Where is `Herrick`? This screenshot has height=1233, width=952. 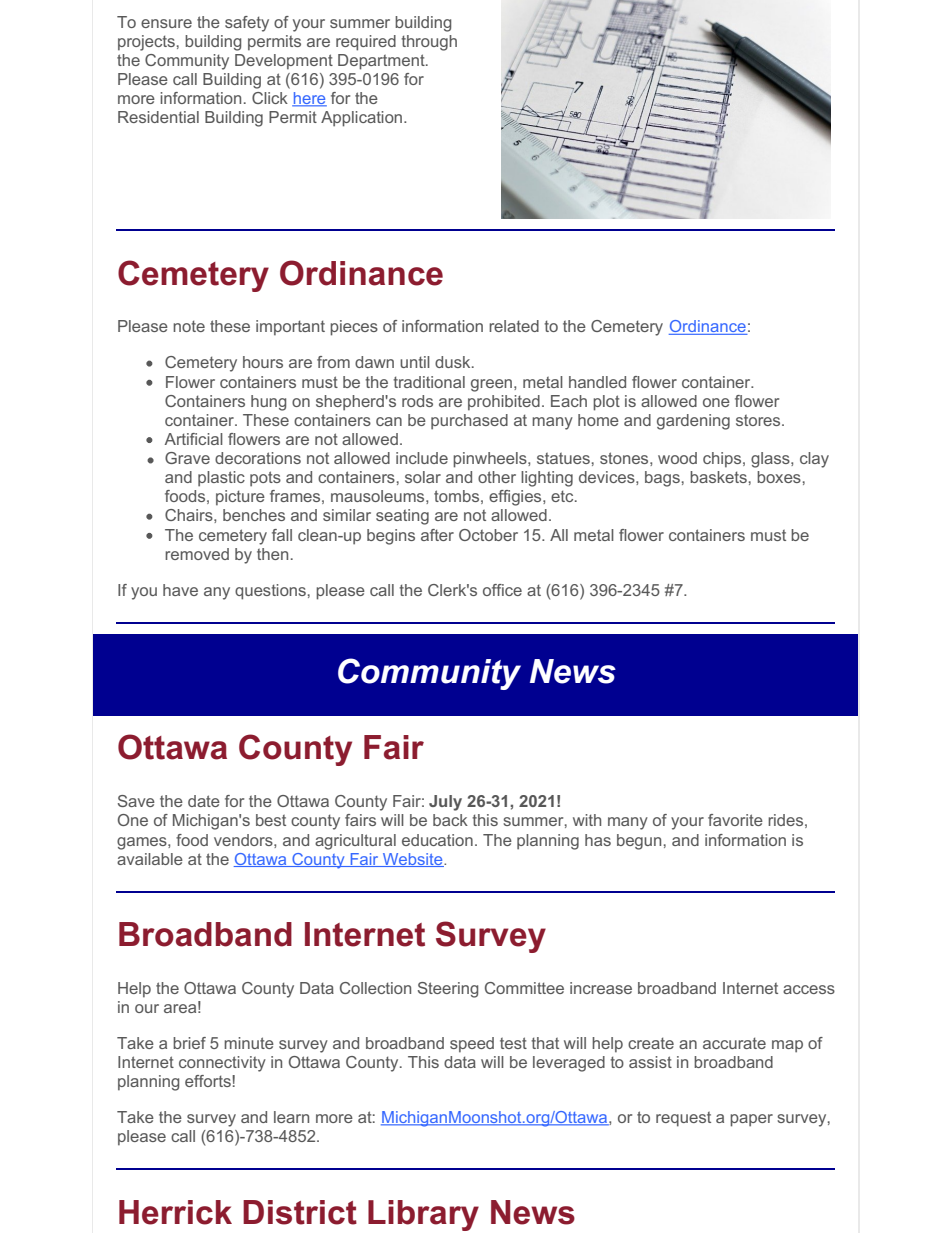 Herrick is located at coordinates (175, 1212).
